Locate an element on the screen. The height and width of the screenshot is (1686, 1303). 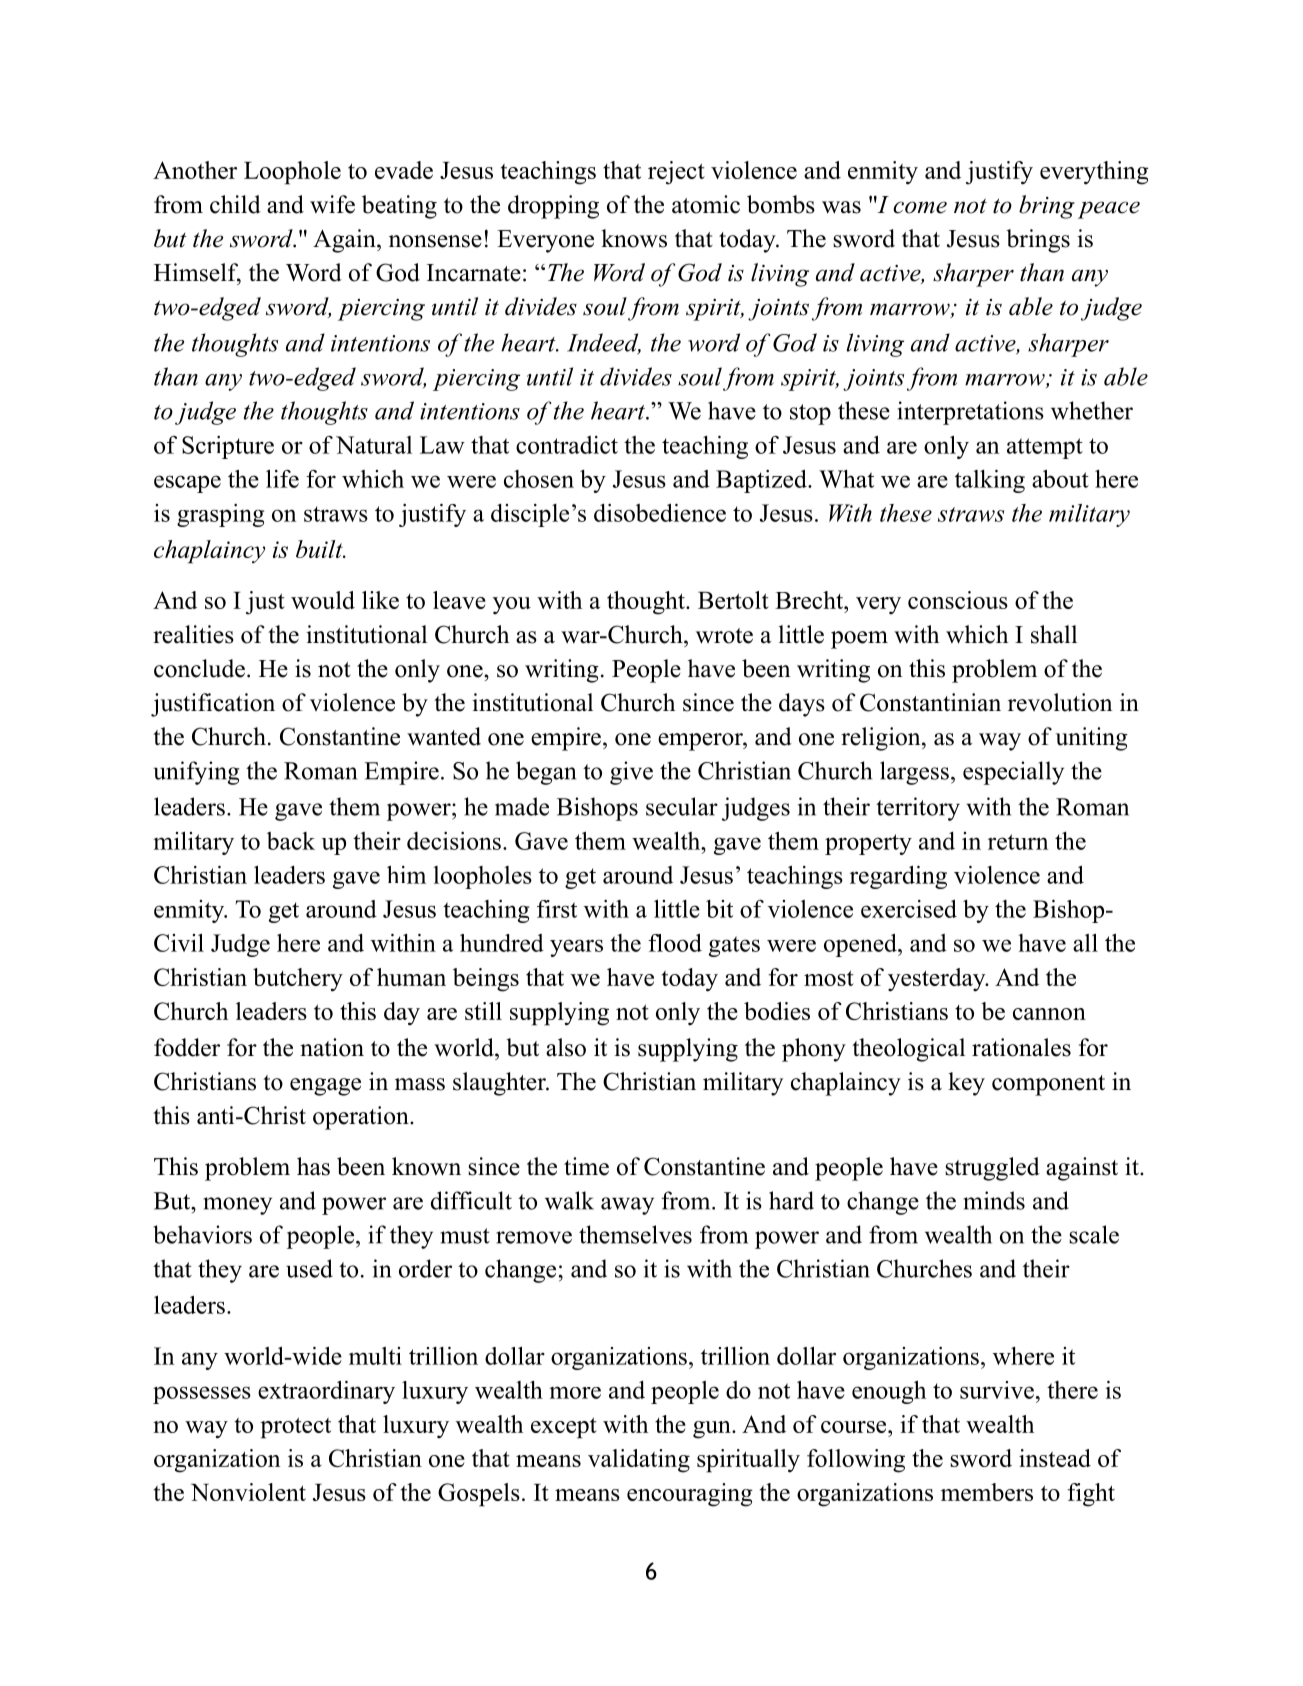
return is located at coordinates (1018, 842).
